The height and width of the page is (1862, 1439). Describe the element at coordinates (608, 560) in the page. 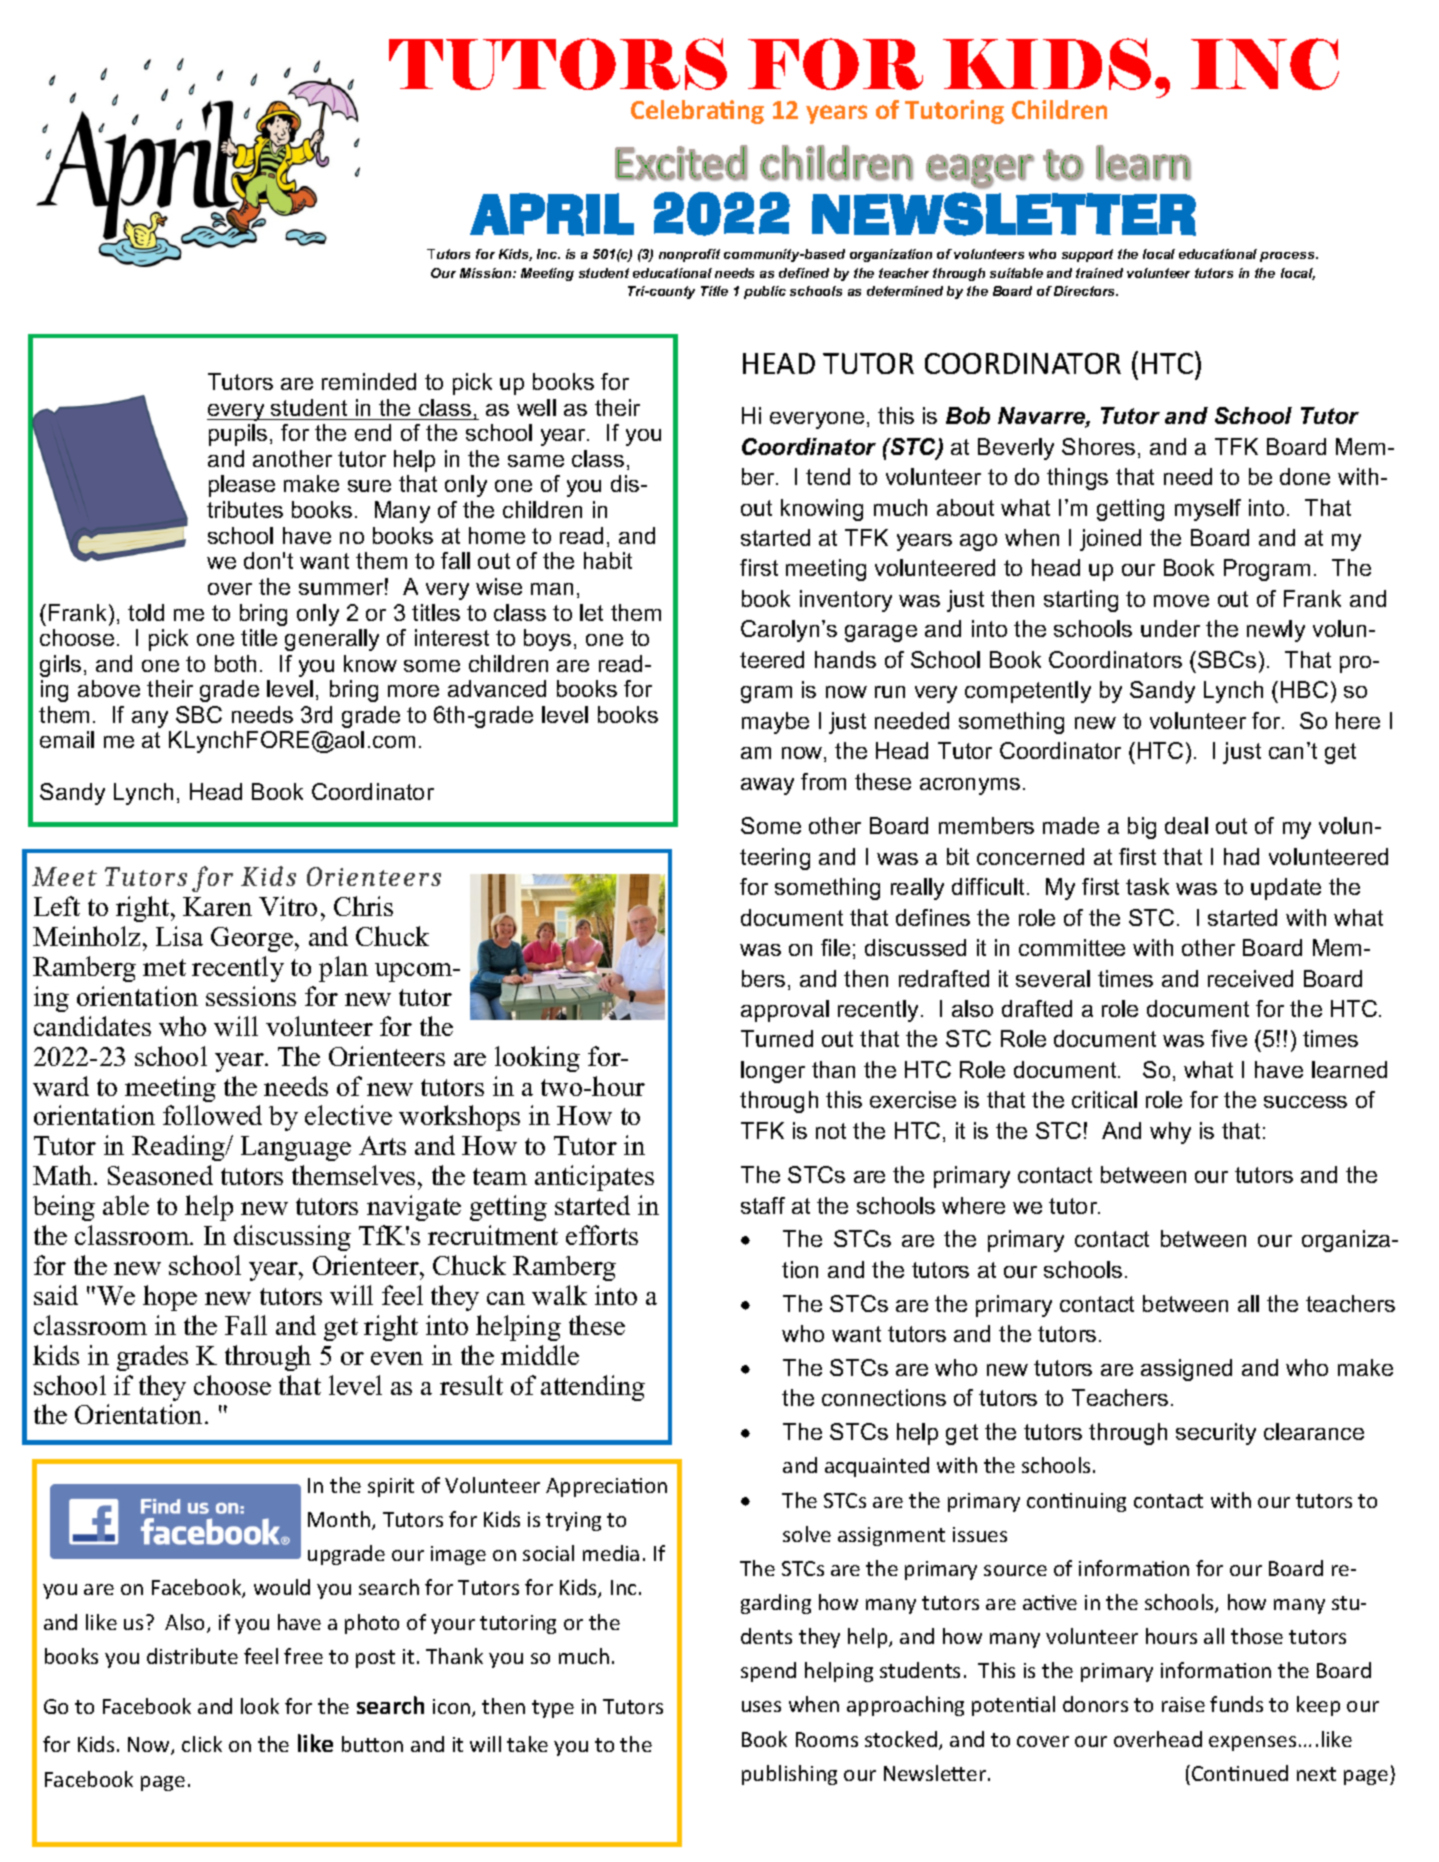

I see `habit` at that location.
